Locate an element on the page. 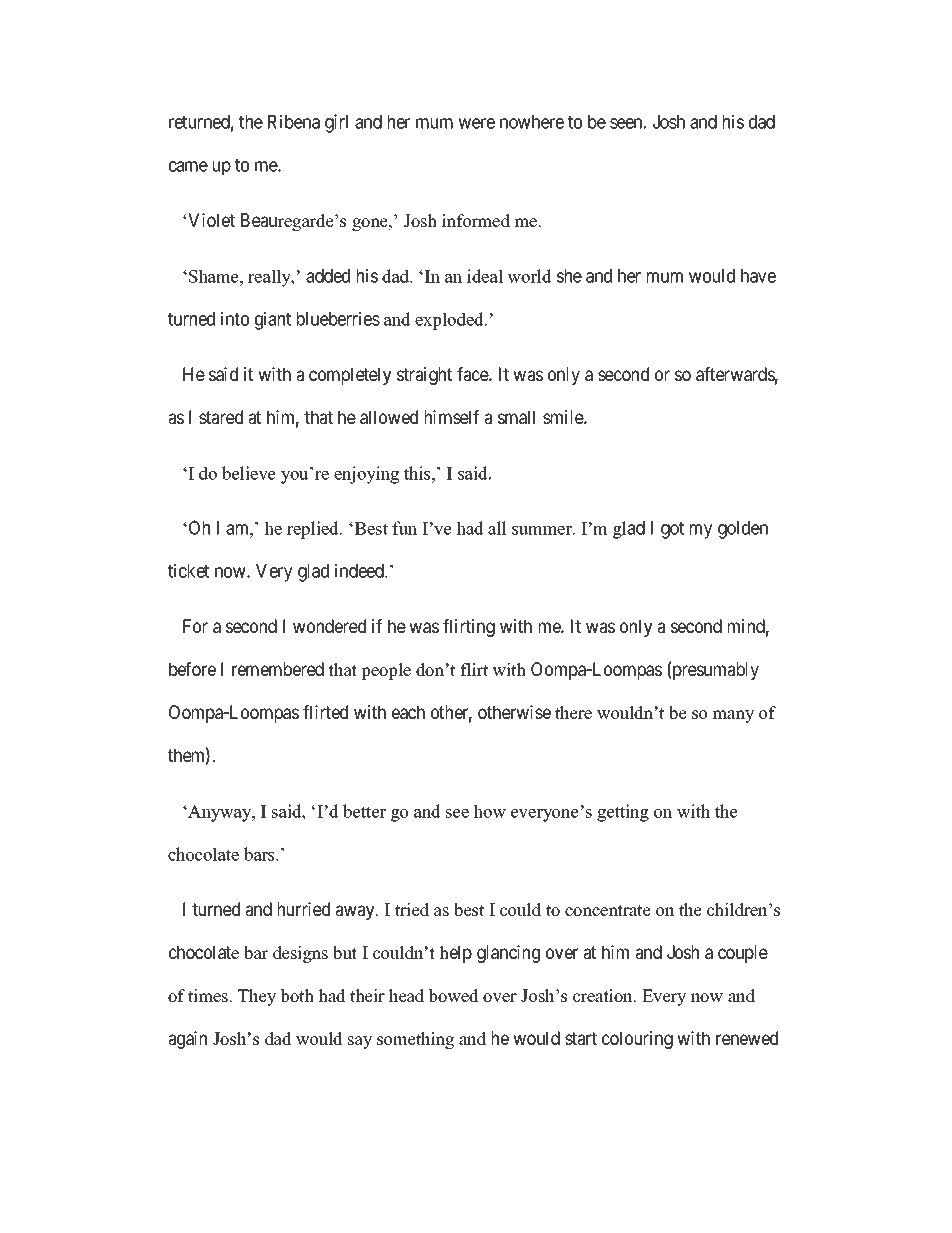 This page has width=952, height=1233. bowed is located at coordinates (453, 996).
